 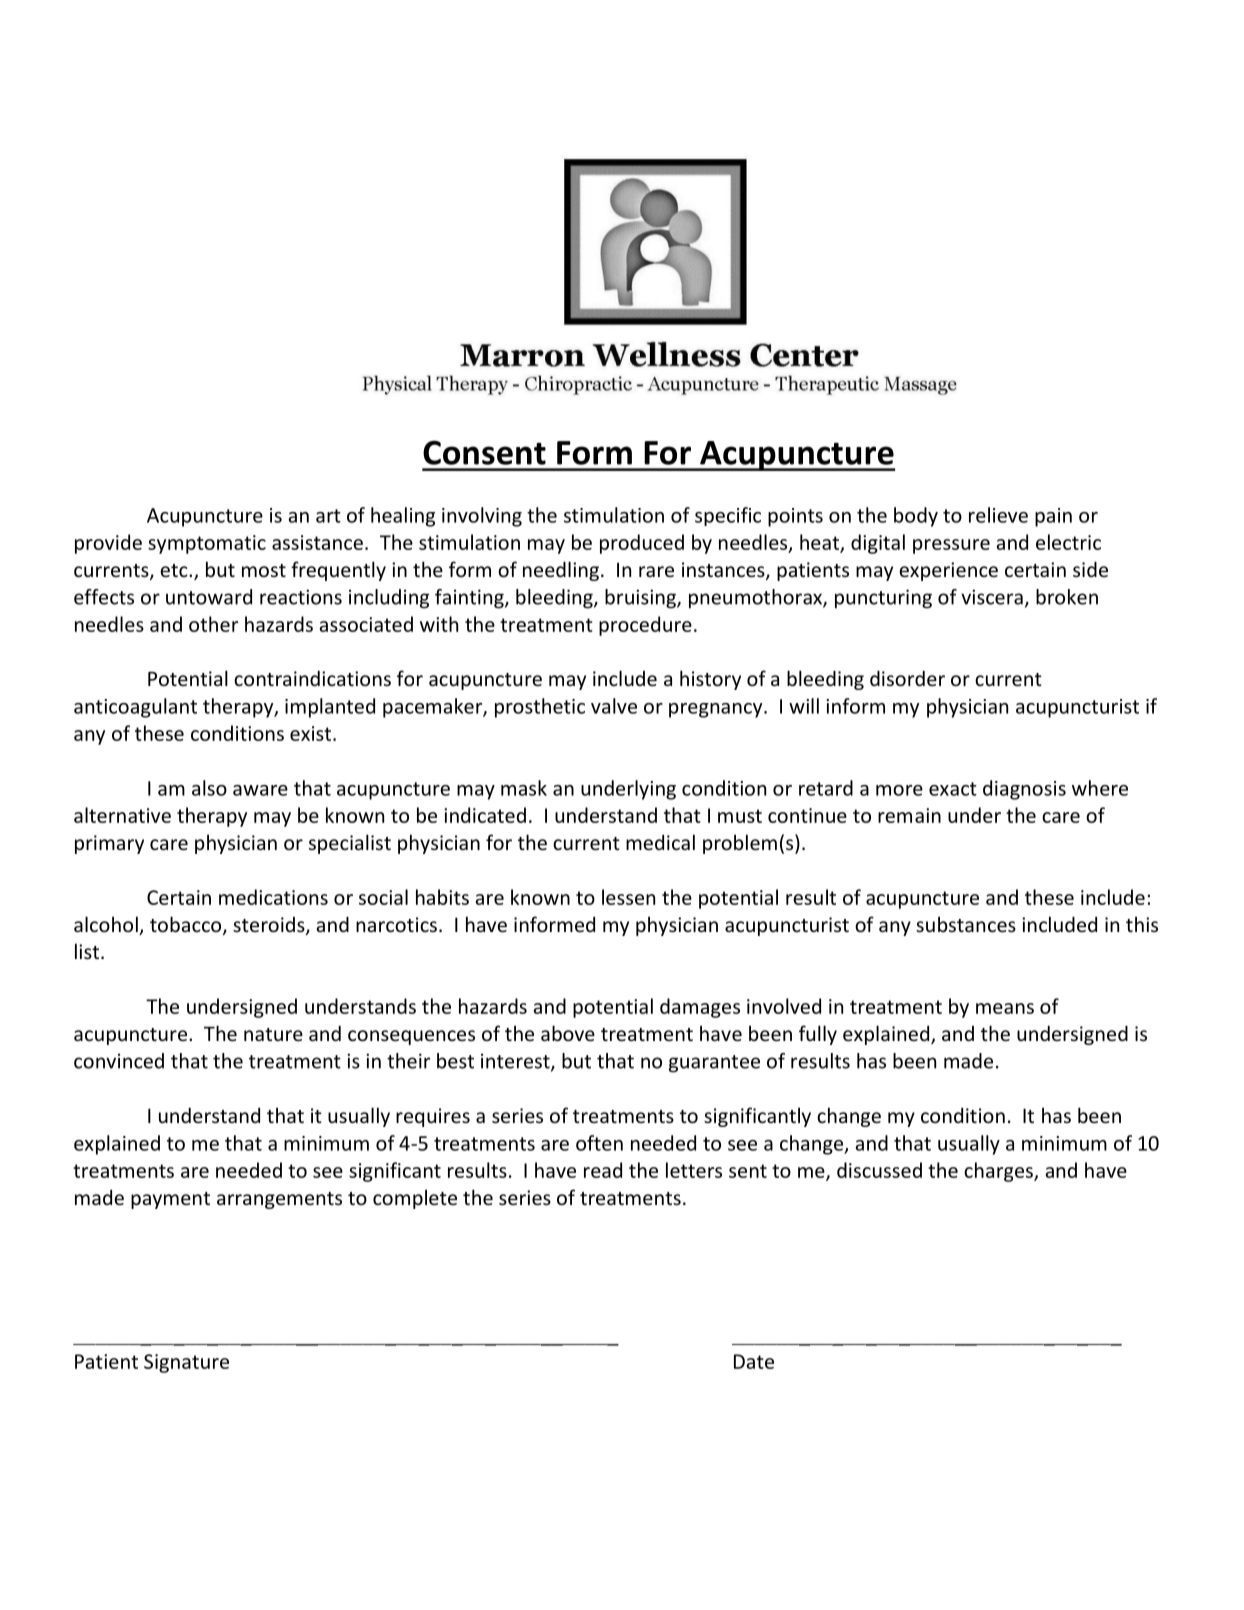 What do you see at coordinates (966, 924) in the page?
I see `substances` at bounding box center [966, 924].
